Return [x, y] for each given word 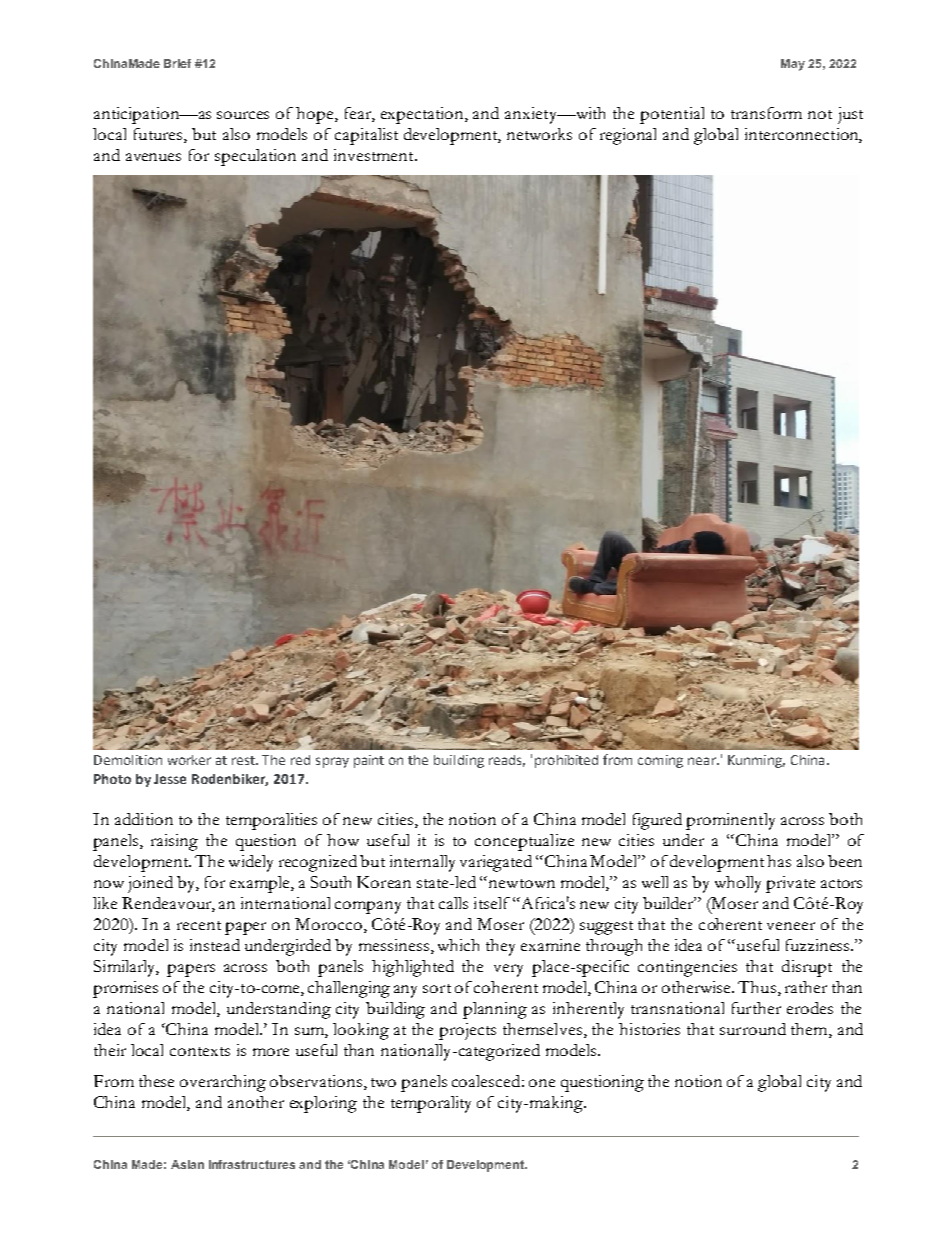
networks [539, 134]
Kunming [756, 761]
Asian [187, 1164]
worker [189, 760]
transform [766, 113]
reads [507, 761]
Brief [177, 63]
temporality [431, 1104]
